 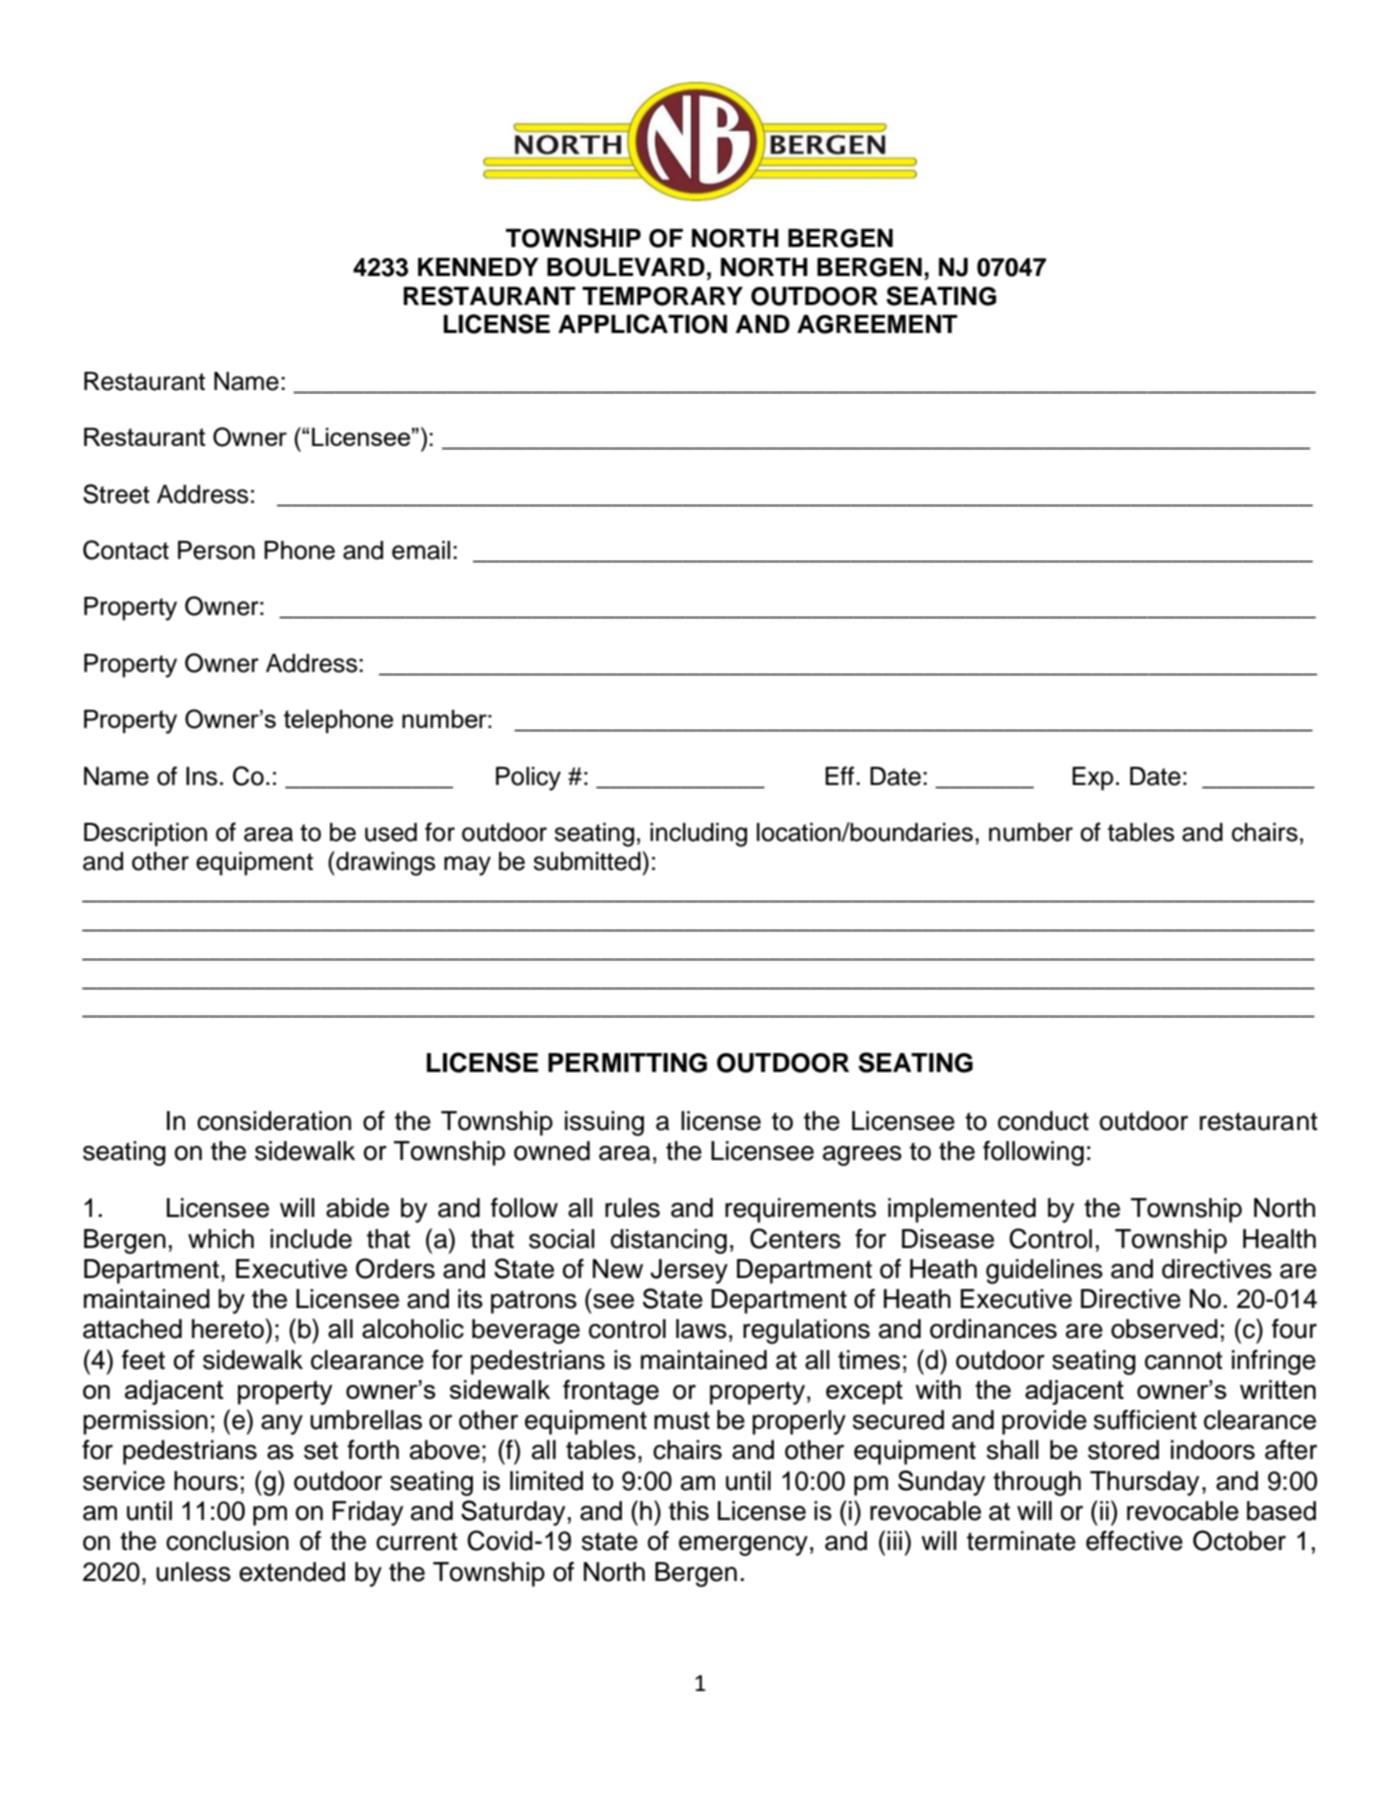 What do you see at coordinates (227, 1541) in the page?
I see `conclusion` at bounding box center [227, 1541].
